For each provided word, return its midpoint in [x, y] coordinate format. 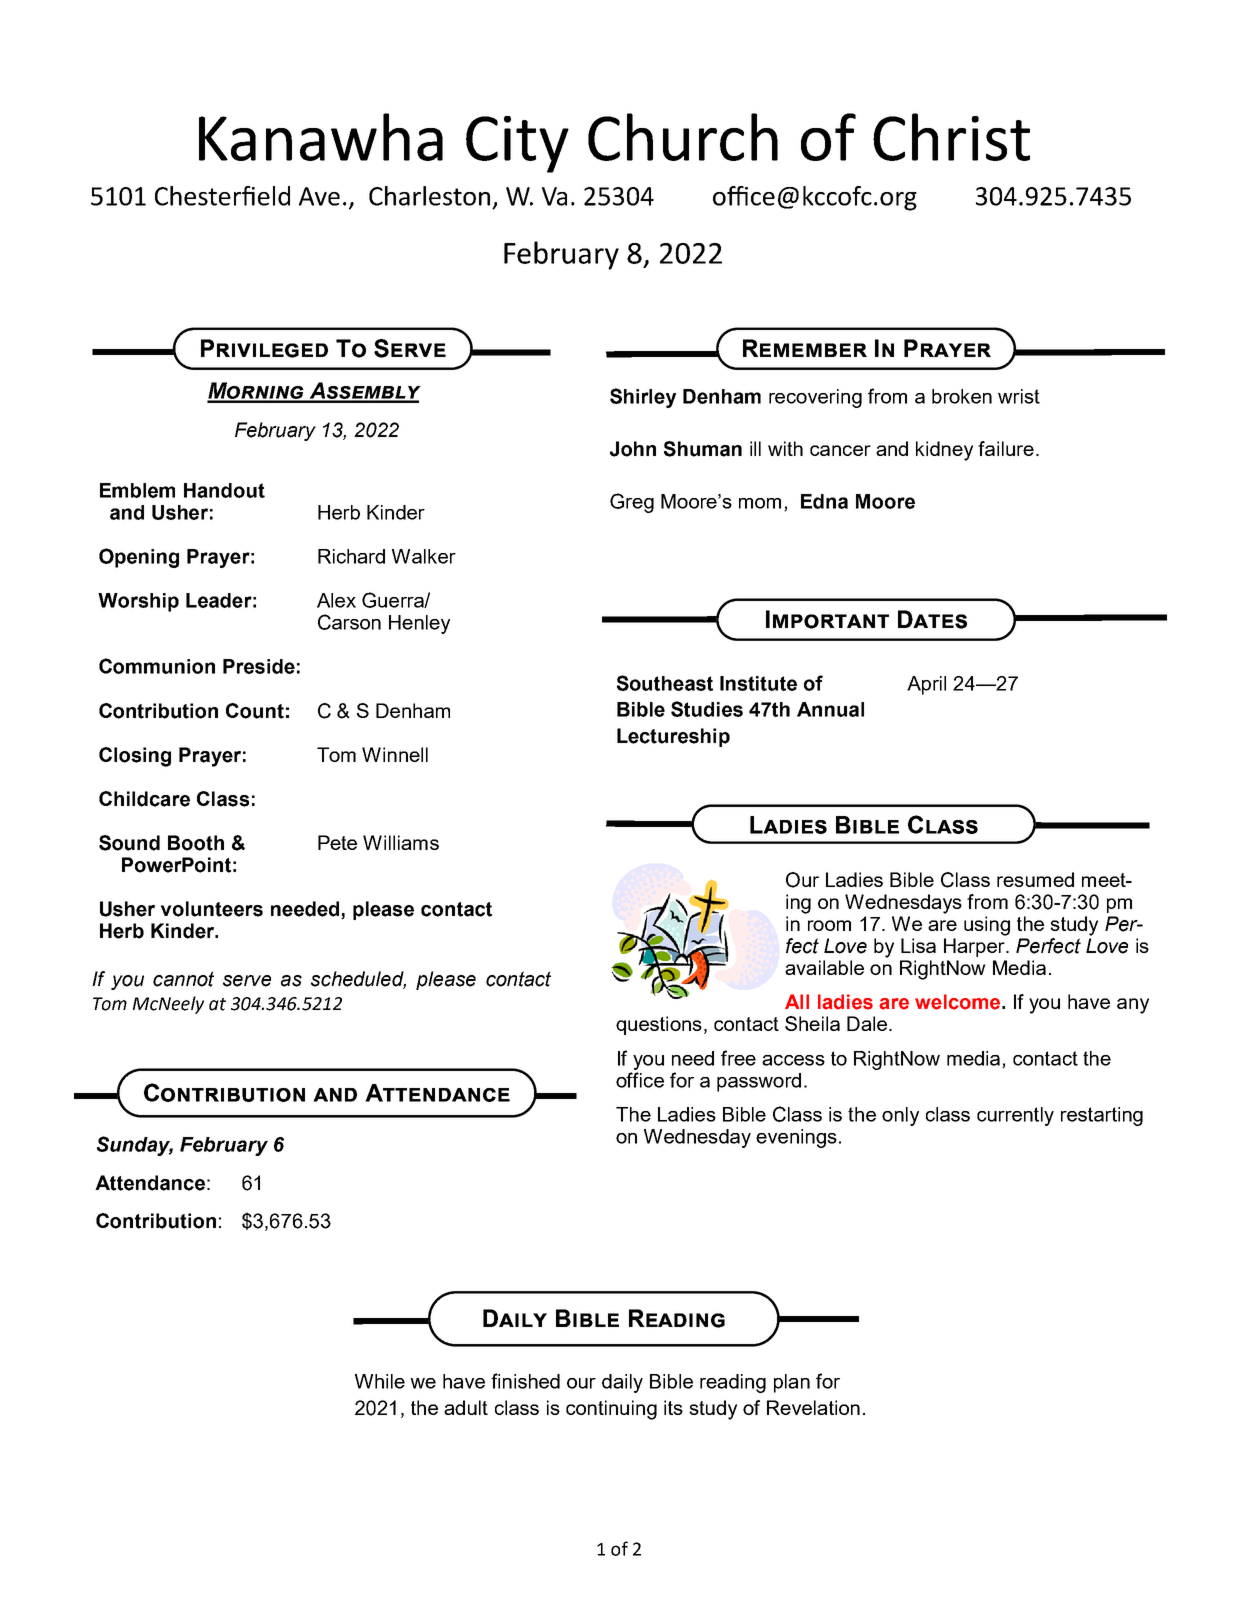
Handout [224, 490]
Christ [951, 137]
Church [683, 137]
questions [659, 1025]
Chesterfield [222, 196]
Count [255, 711]
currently [1015, 1116]
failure [1006, 448]
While [380, 1381]
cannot [183, 979]
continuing [611, 1410]
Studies [707, 709]
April [926, 685]
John [633, 449]
